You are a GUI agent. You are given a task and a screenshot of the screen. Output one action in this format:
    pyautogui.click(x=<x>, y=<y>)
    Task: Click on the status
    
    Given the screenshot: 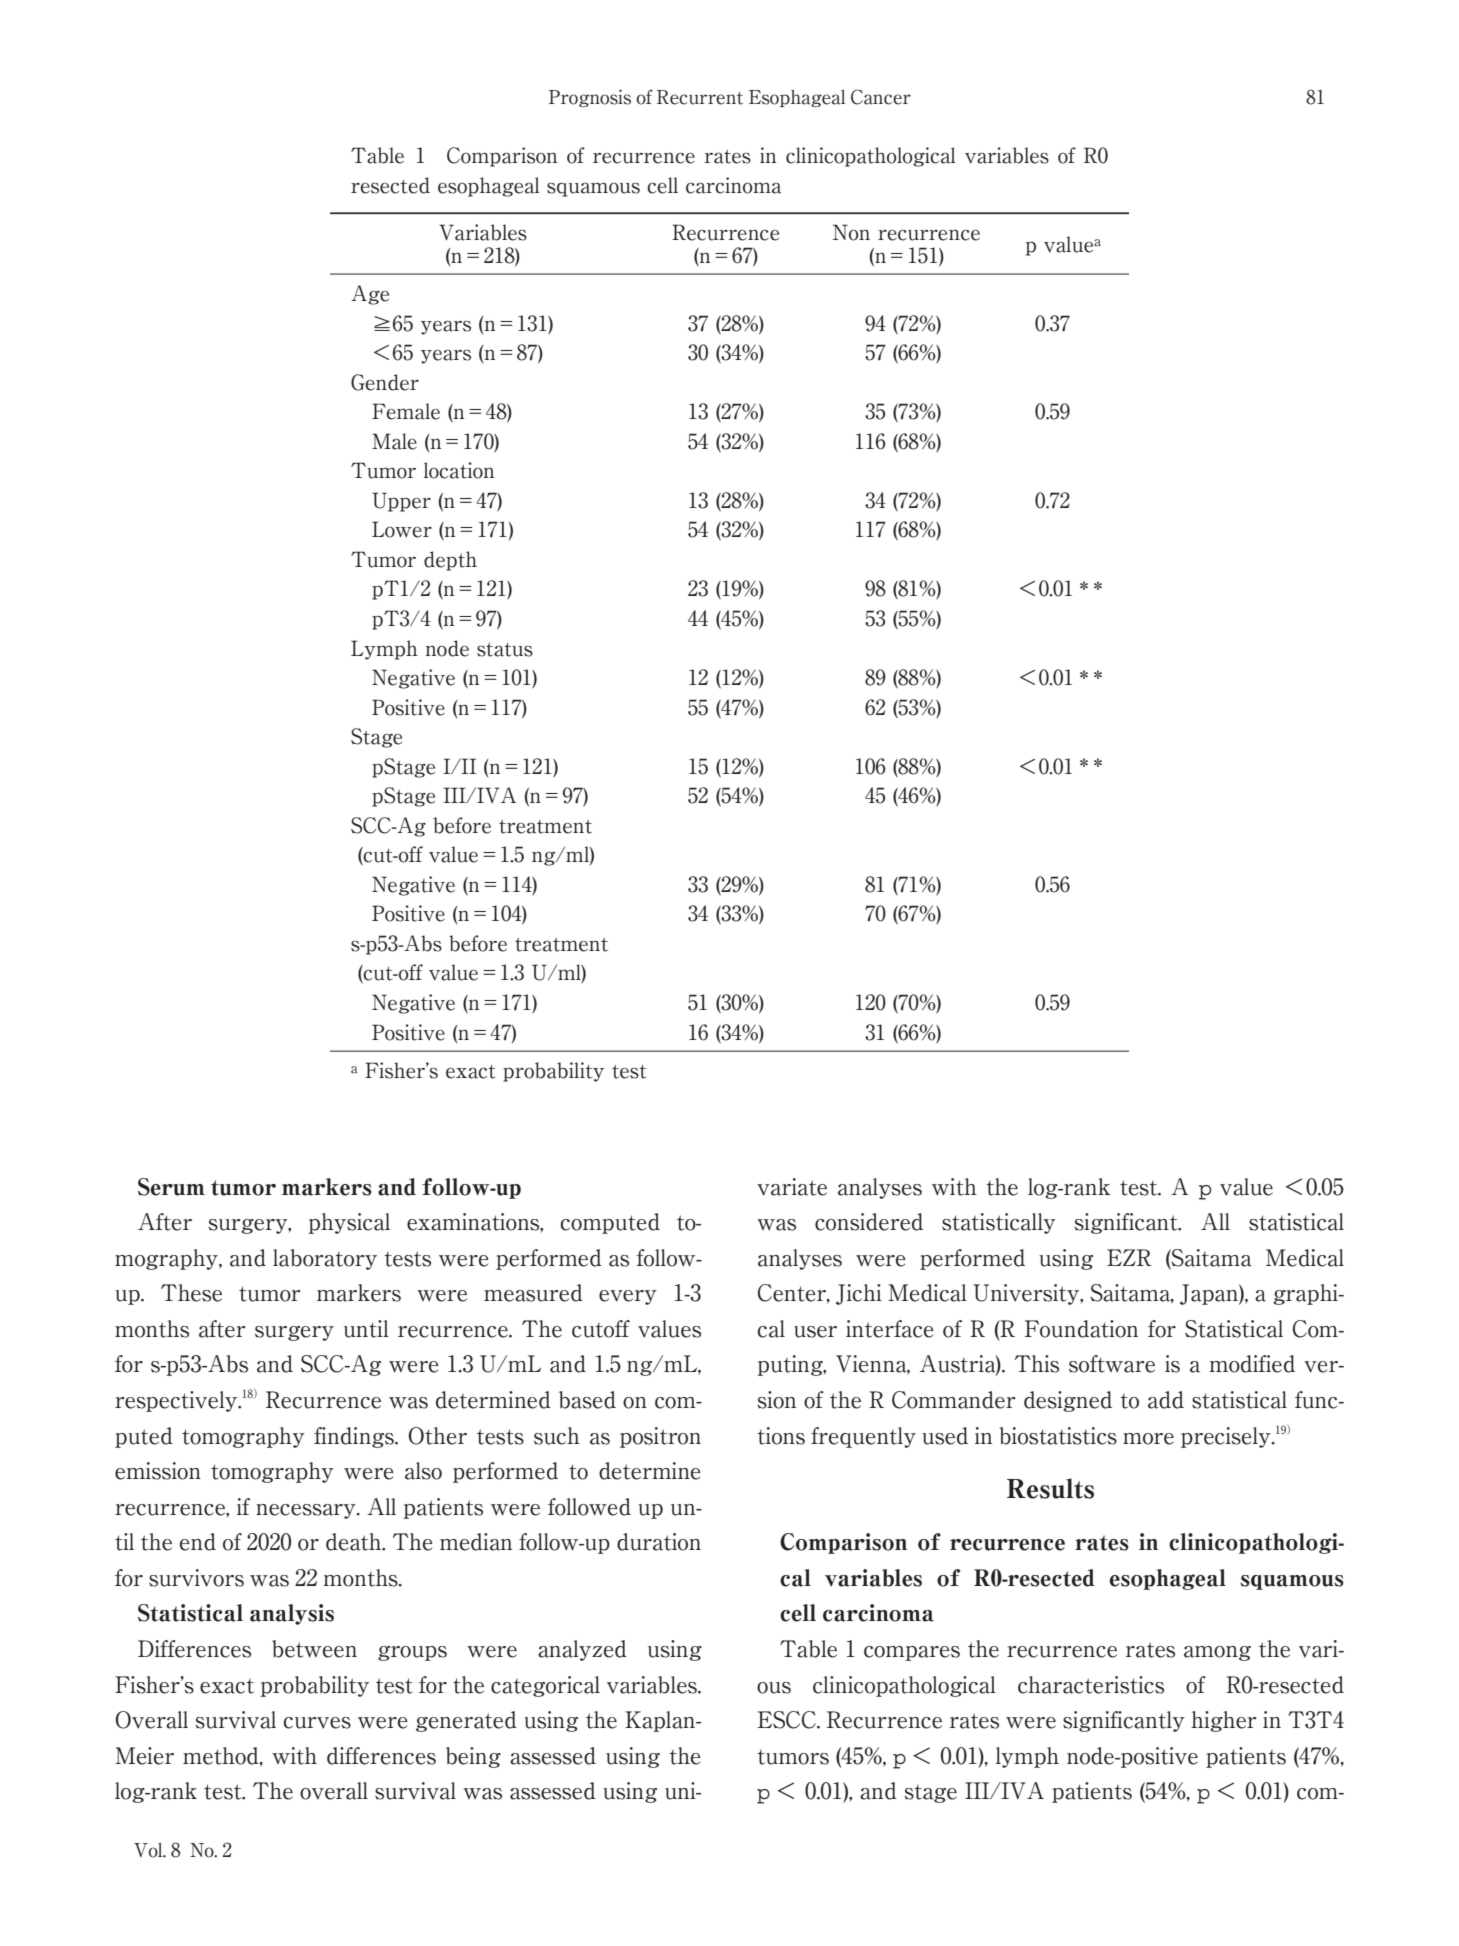 What is the action you would take?
    pyautogui.click(x=505, y=650)
